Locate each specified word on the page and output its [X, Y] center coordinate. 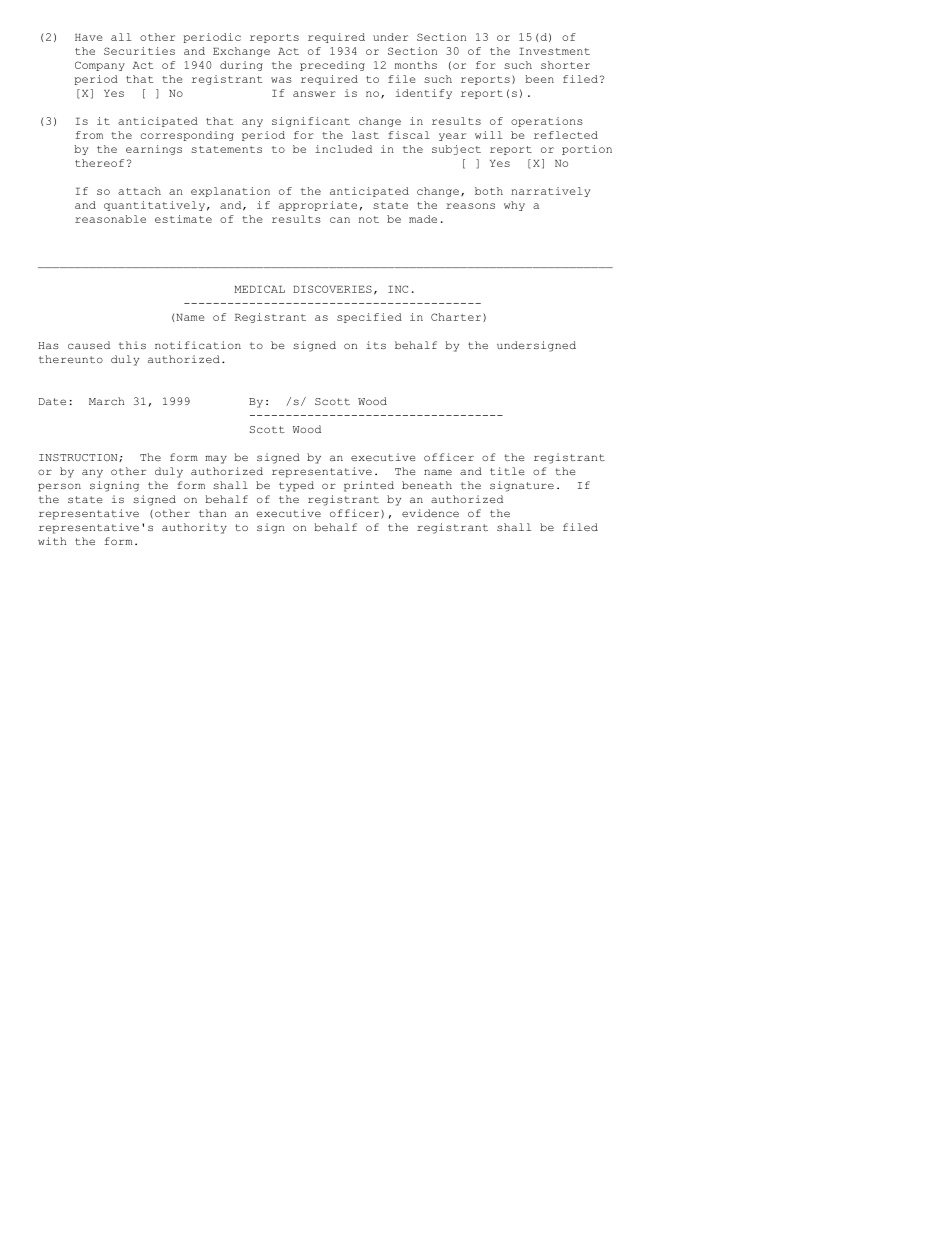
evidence [430, 513]
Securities [139, 51]
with [52, 541]
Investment [554, 51]
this [132, 345]
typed [296, 486]
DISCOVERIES [332, 289]
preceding [332, 66]
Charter [456, 317]
